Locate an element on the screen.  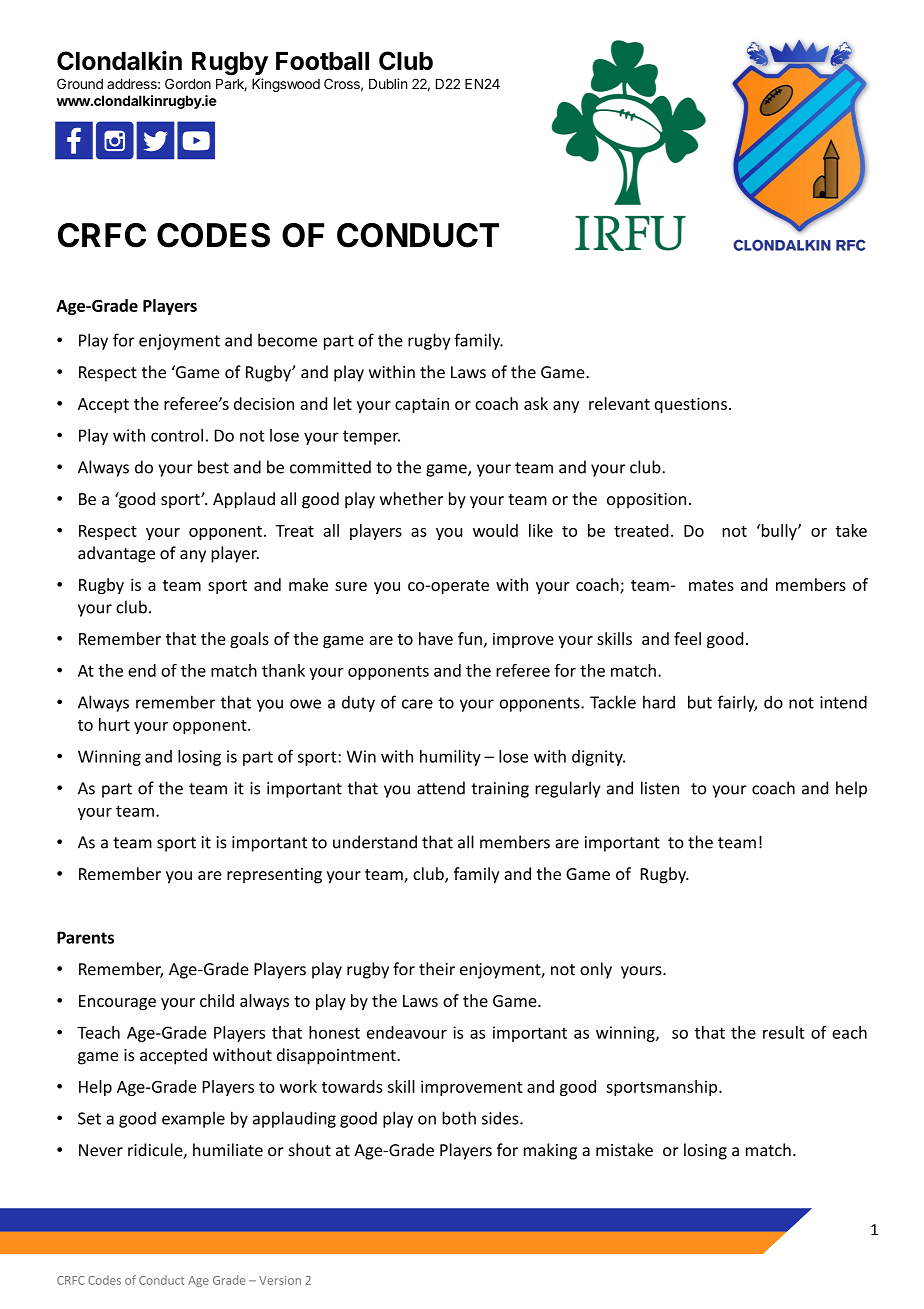
goals is located at coordinates (249, 640).
